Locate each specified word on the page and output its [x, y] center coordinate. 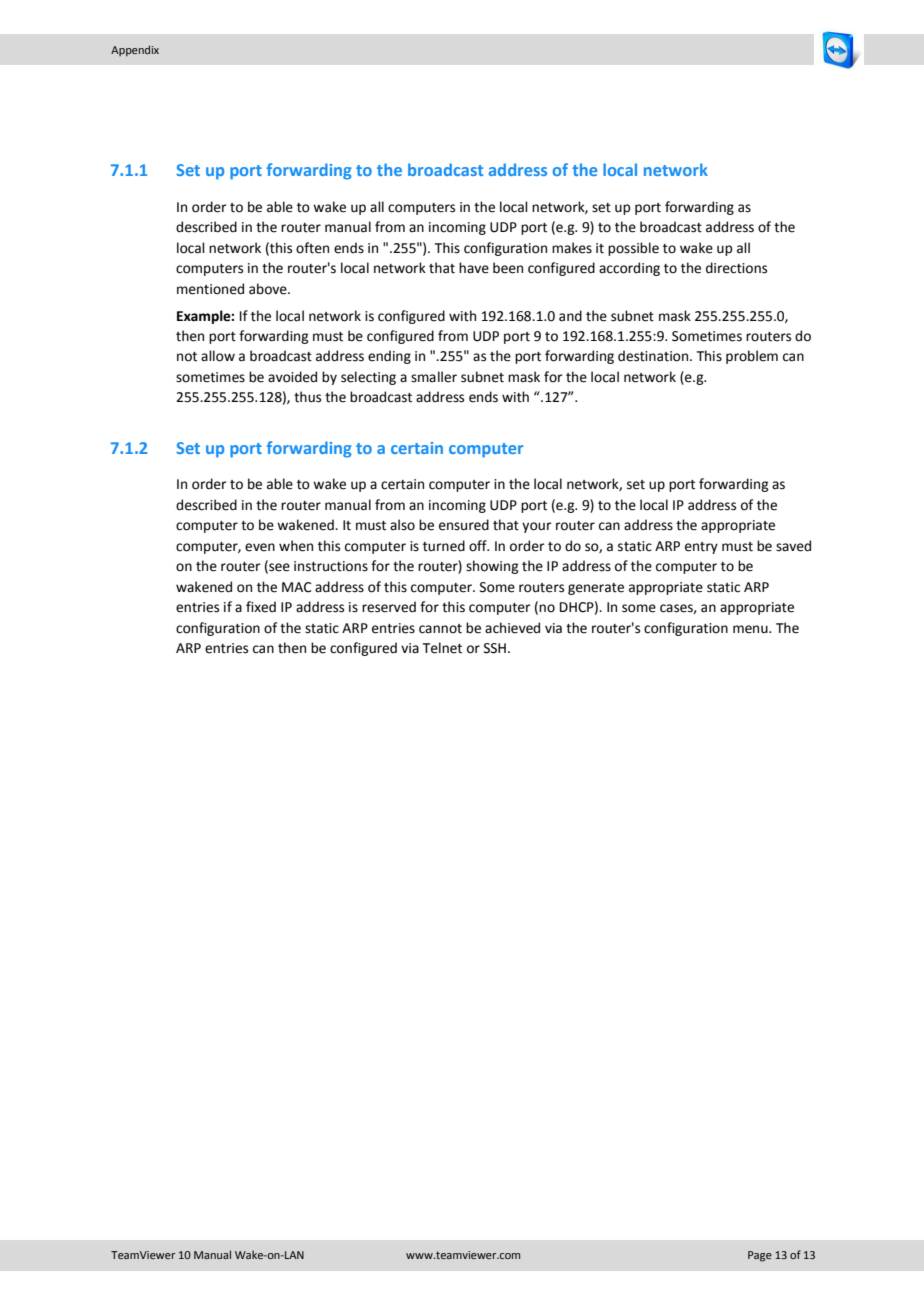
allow [218, 356]
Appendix [135, 51]
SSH [495, 648]
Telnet [442, 648]
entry [701, 548]
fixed [261, 607]
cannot [440, 629]
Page [760, 1256]
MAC [297, 587]
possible [633, 249]
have [474, 268]
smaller [434, 377]
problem [752, 357]
